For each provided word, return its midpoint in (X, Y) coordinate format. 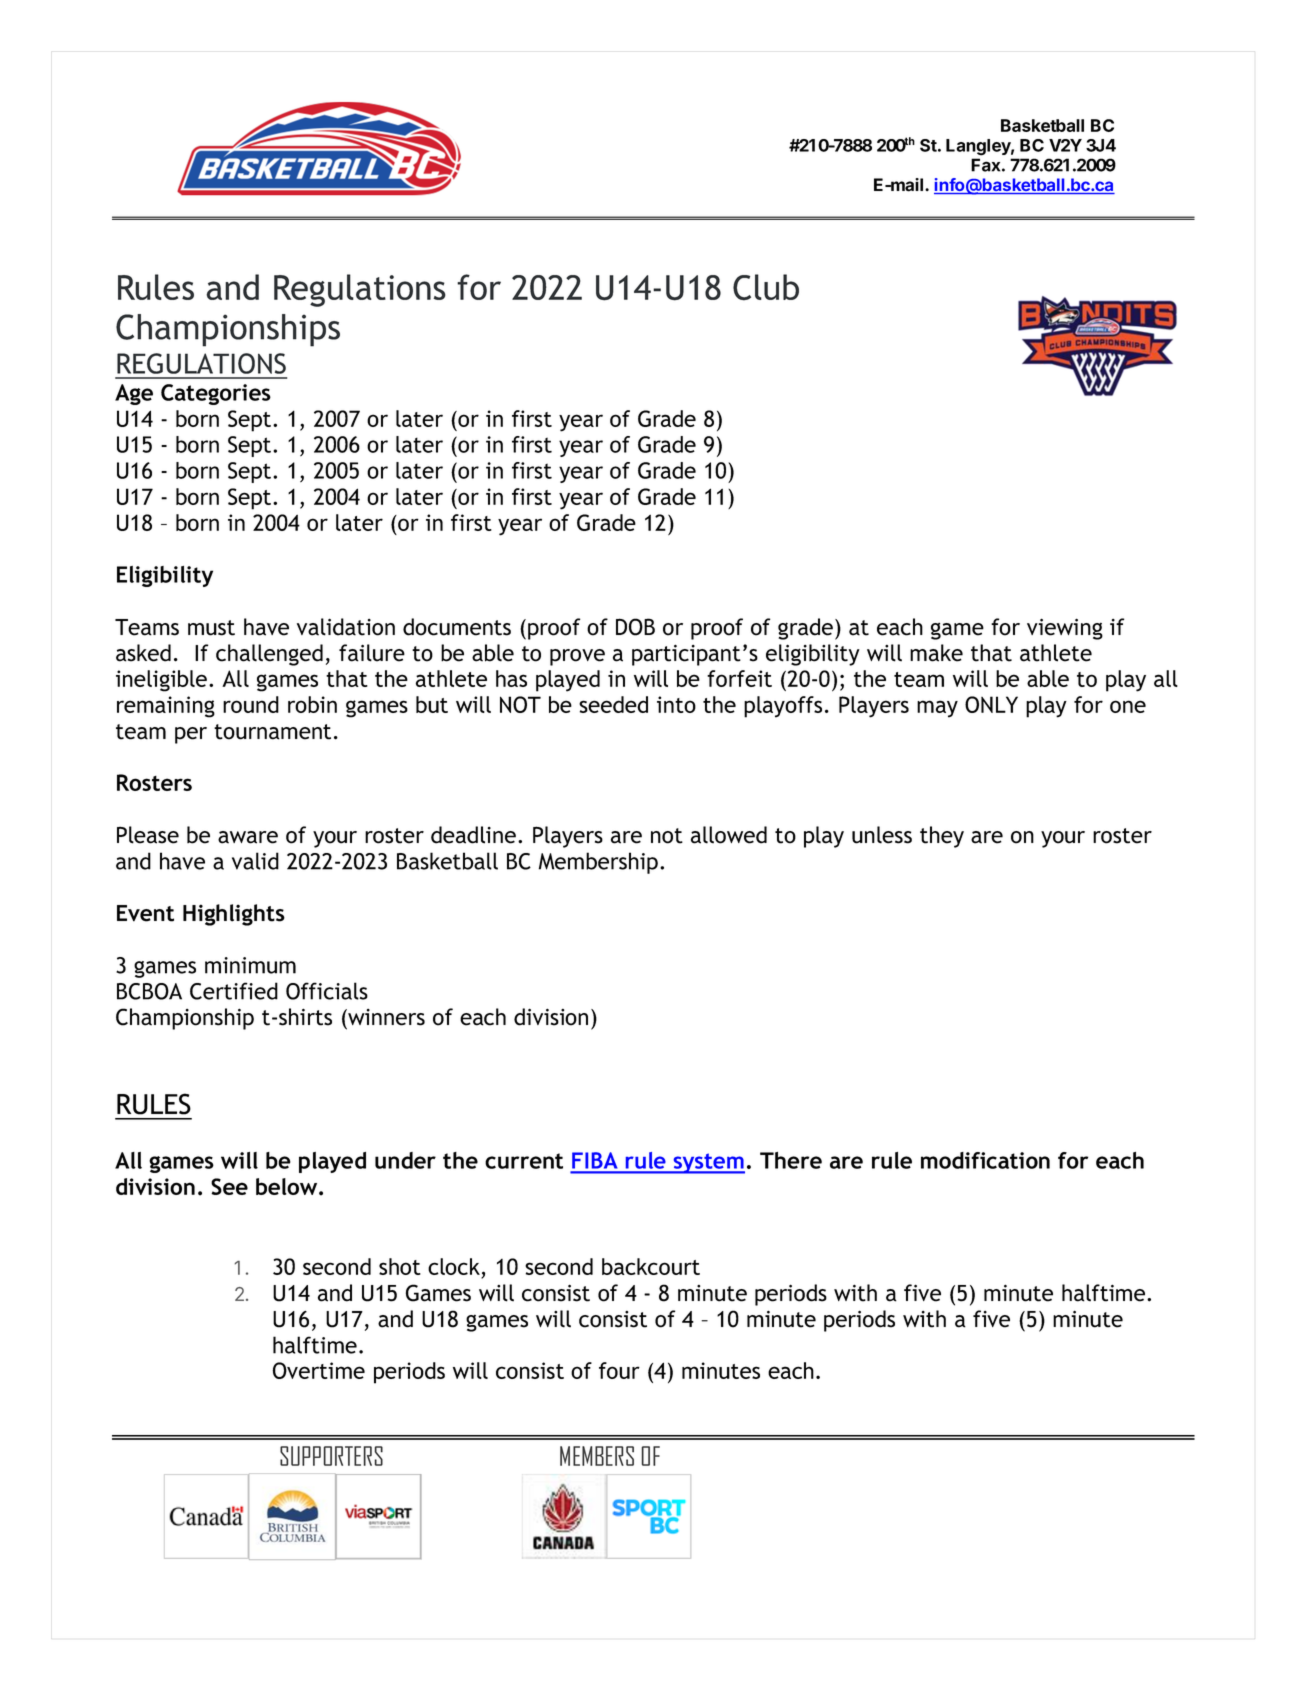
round (251, 704)
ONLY (991, 704)
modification (985, 1160)
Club (766, 287)
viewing (1065, 629)
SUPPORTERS (331, 1456)
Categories (216, 394)
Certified (234, 991)
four (619, 1370)
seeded (613, 704)
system (708, 1163)
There (791, 1160)
